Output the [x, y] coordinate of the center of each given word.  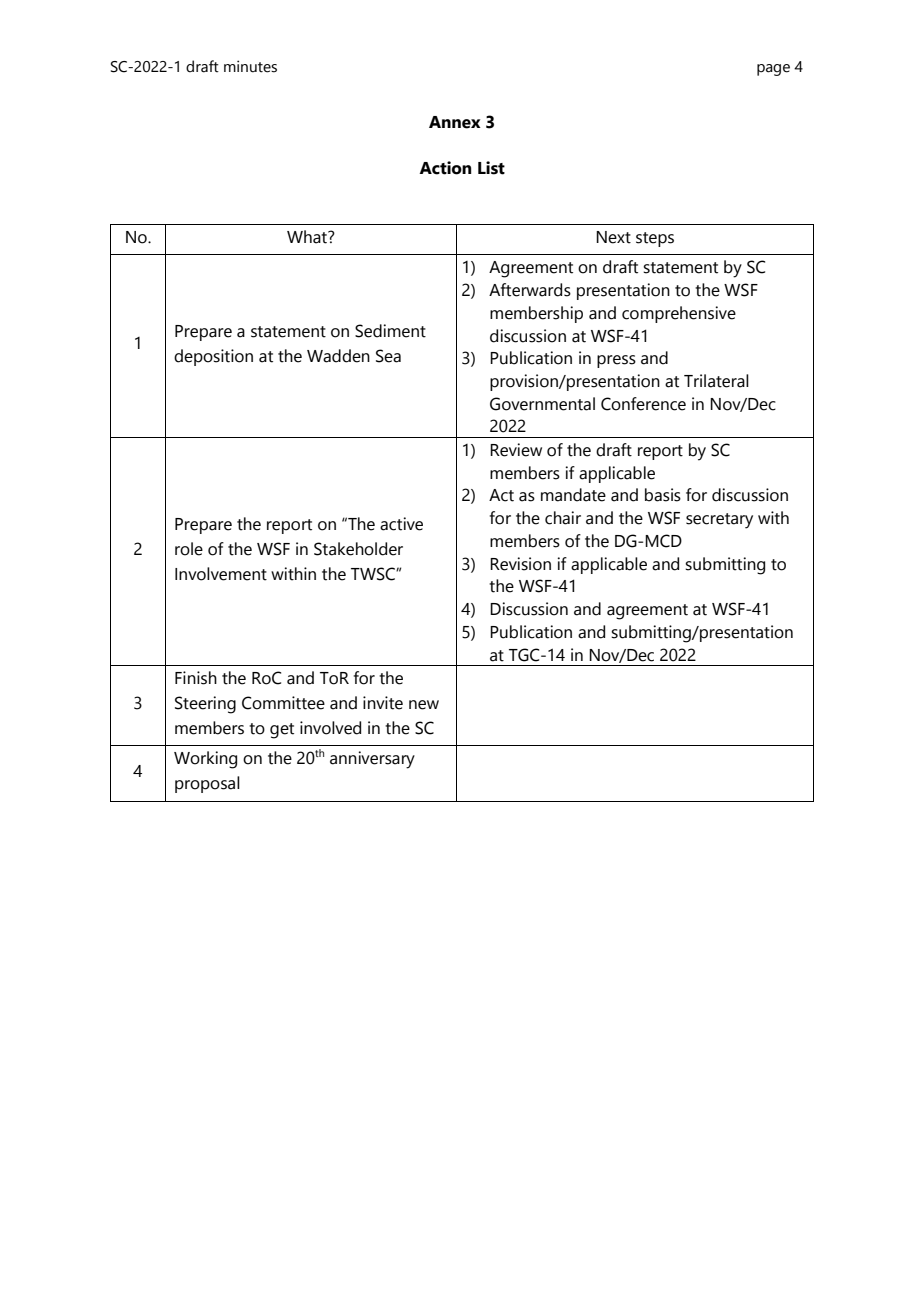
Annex [455, 122]
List [491, 168]
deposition [213, 357]
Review [516, 450]
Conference [643, 404]
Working [205, 760]
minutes [250, 66]
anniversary [372, 760]
